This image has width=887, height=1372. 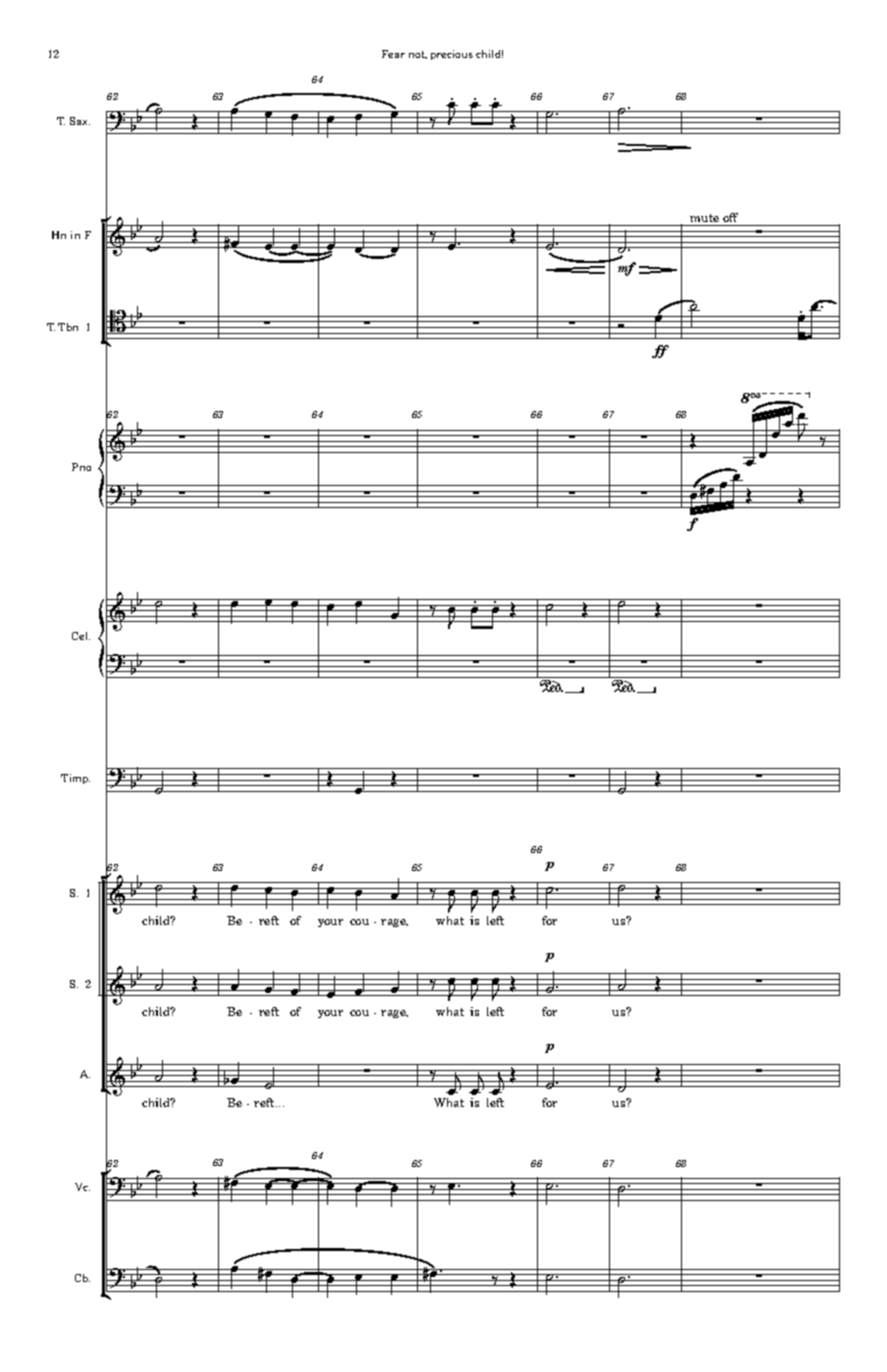 I want to click on not, so click(x=418, y=55).
